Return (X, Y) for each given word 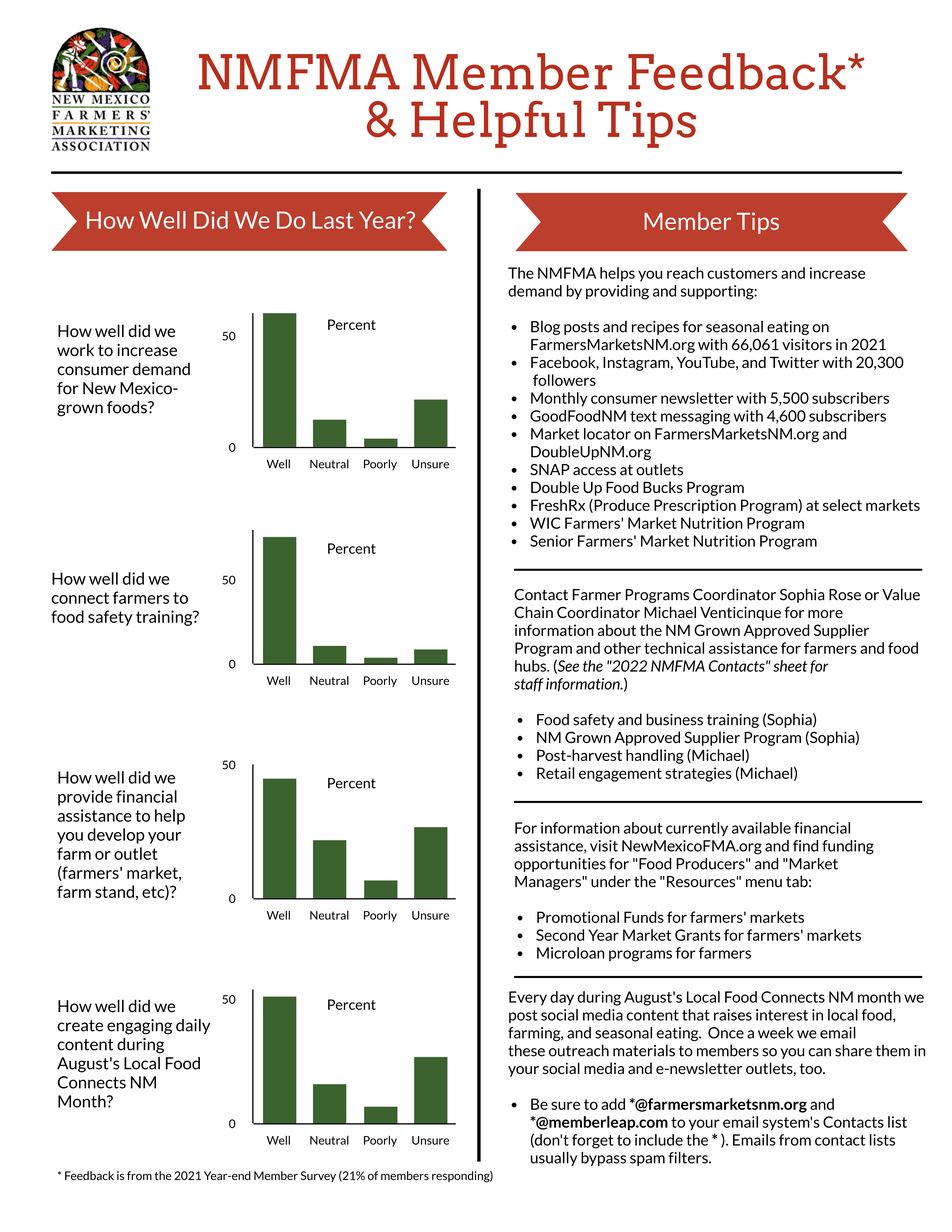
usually (554, 1159)
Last (333, 220)
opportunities (560, 865)
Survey (318, 1176)
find (805, 846)
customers (742, 273)
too (812, 1068)
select (842, 505)
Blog (545, 327)
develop (116, 836)
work (75, 349)
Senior (552, 541)
